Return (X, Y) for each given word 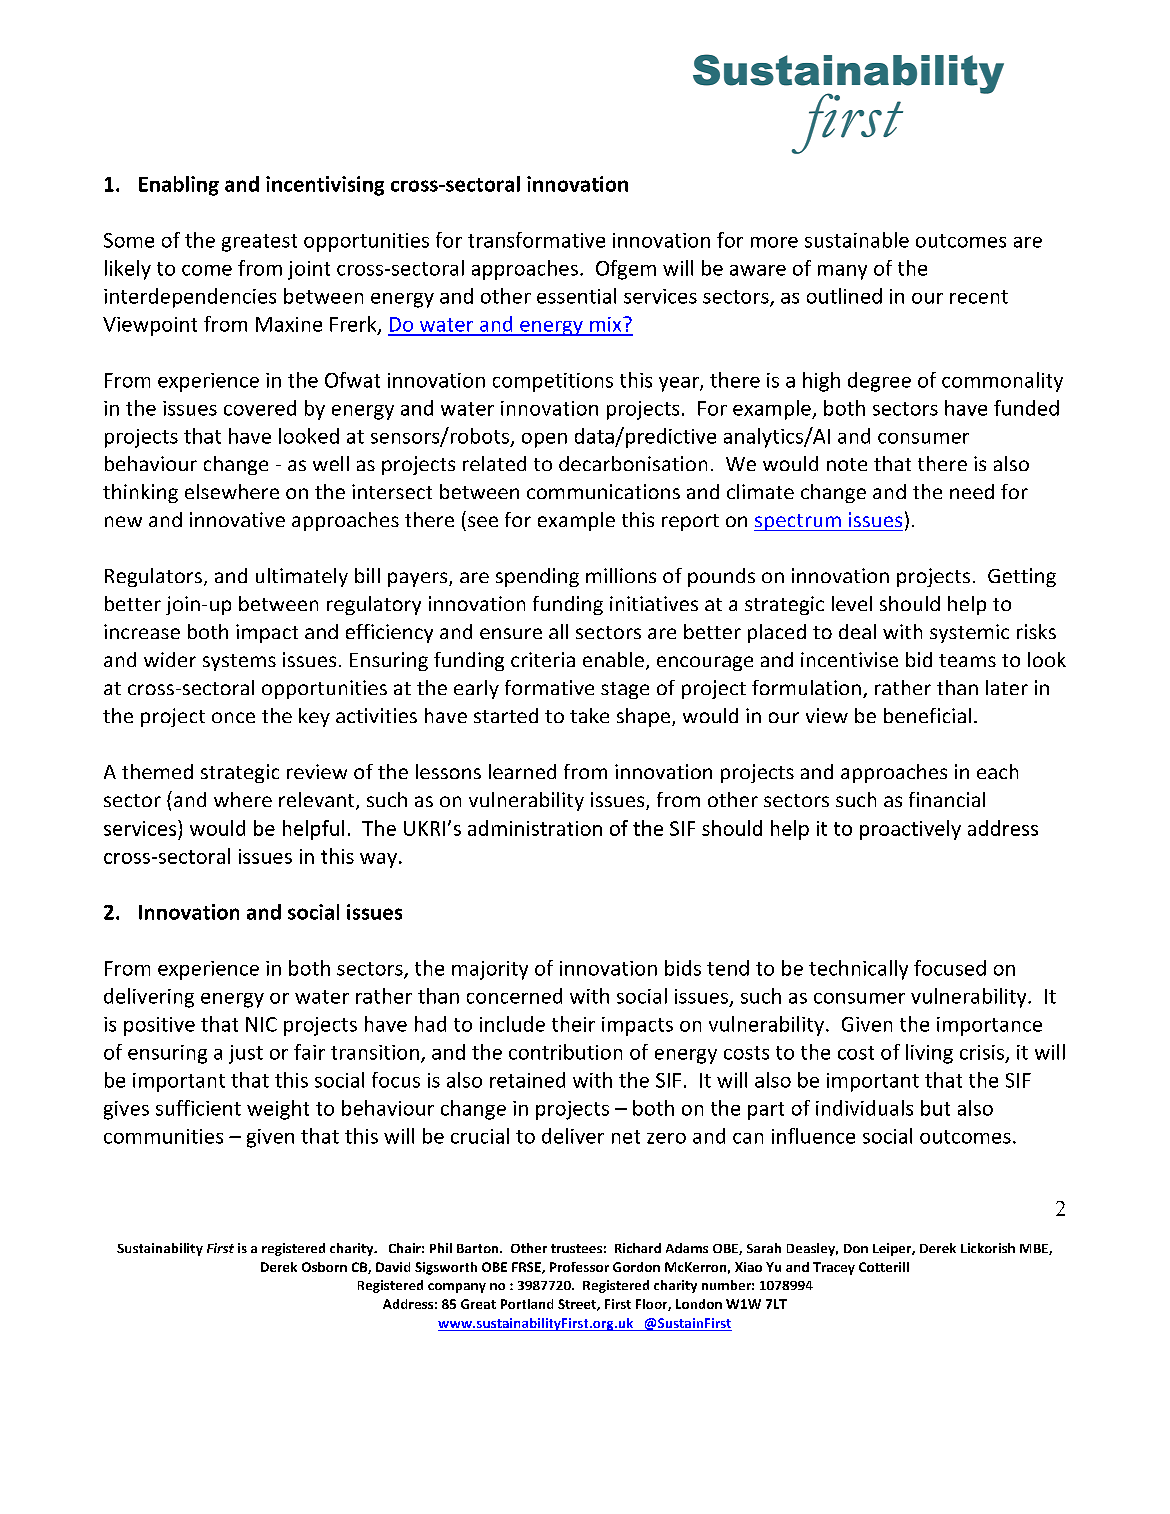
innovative (237, 519)
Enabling (179, 186)
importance (989, 1026)
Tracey (834, 1268)
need (972, 491)
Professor (579, 1267)
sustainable (857, 240)
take (589, 715)
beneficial (927, 715)
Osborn (324, 1267)
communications (603, 491)
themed (157, 771)
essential (576, 296)
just (246, 1054)
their (573, 1024)
